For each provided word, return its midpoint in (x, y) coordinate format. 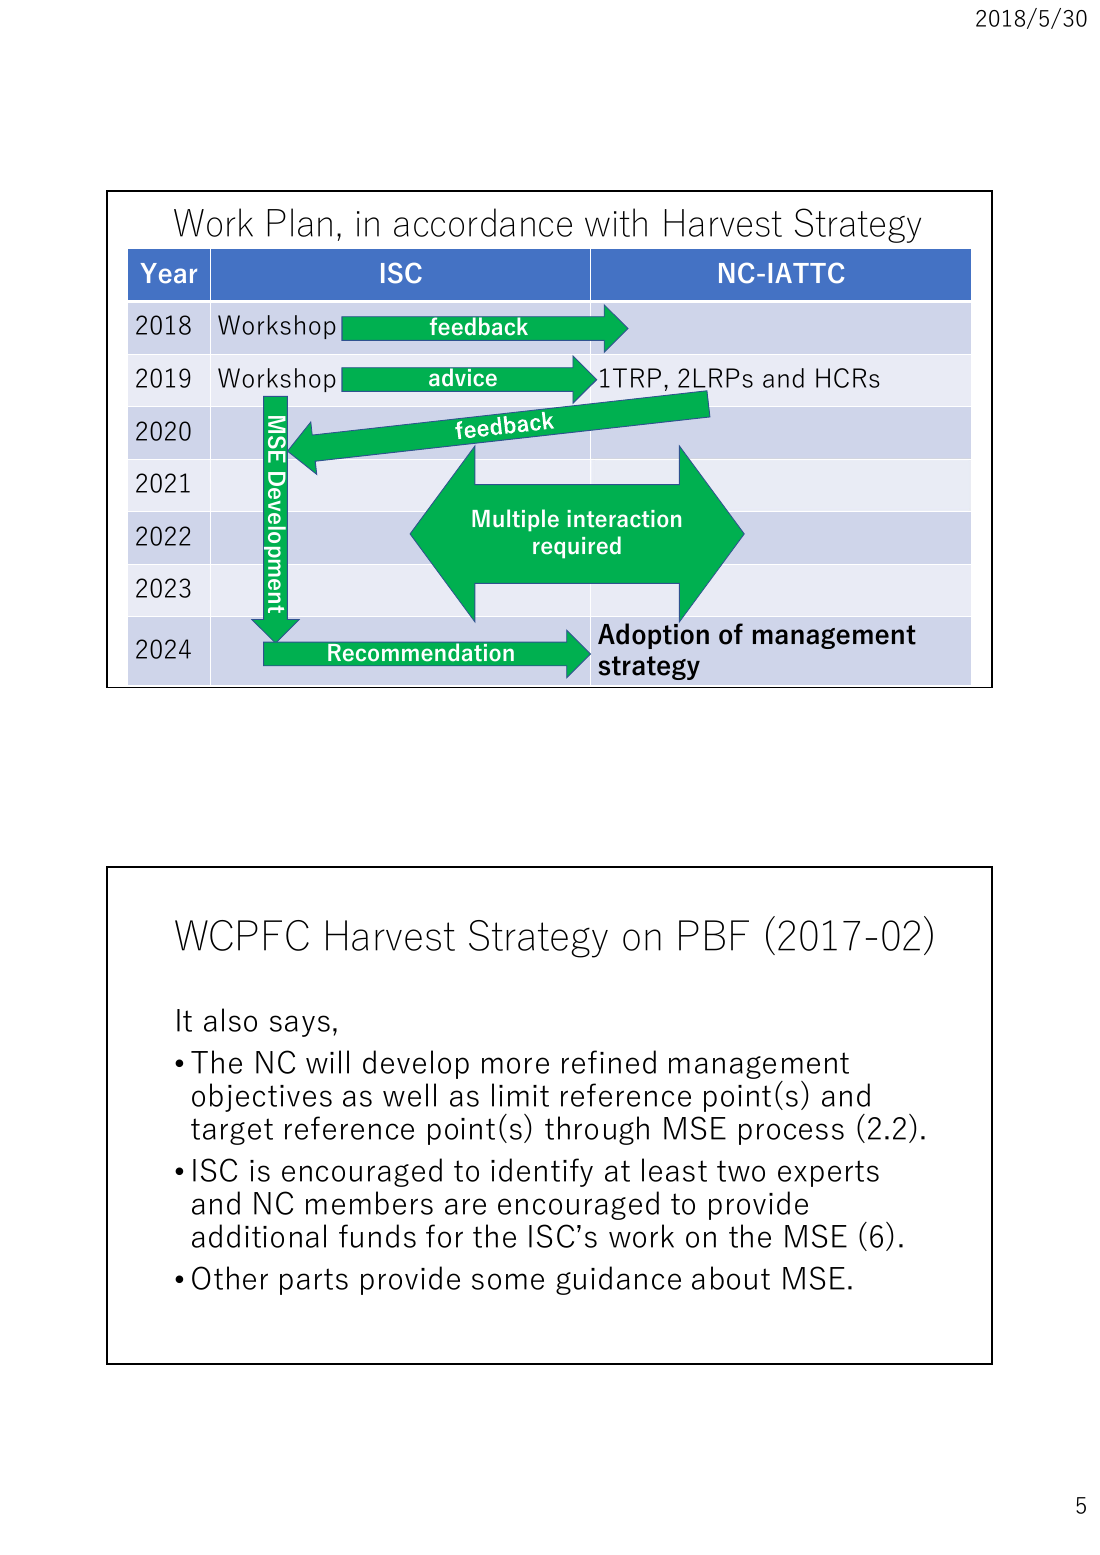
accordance (483, 222)
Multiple (515, 520)
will (327, 1062)
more (515, 1065)
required (577, 547)
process (791, 1134)
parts (314, 1281)
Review (275, 483)
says (300, 1026)
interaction (624, 519)
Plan (300, 222)
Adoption (653, 635)
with (616, 222)
